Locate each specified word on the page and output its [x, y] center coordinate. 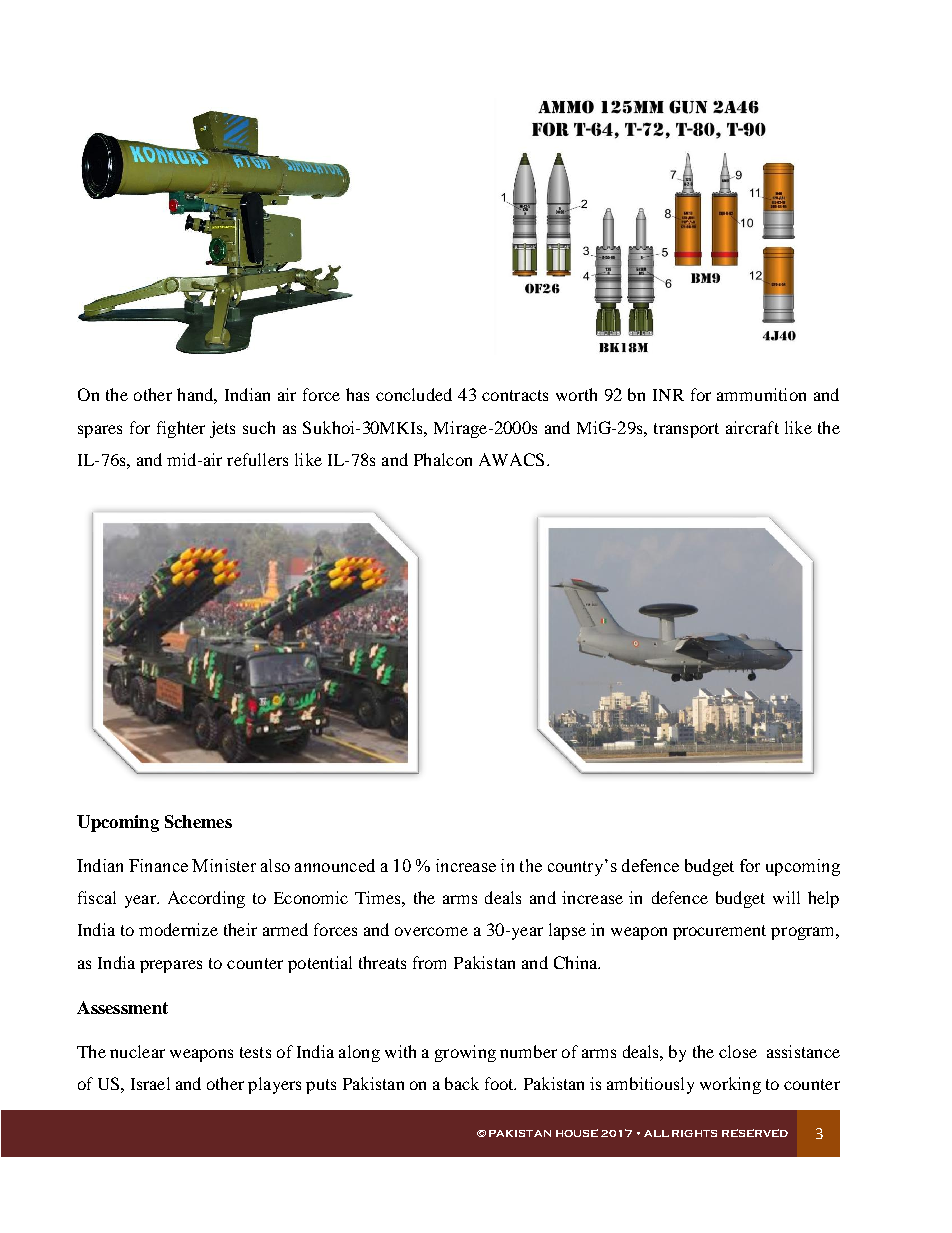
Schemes [198, 821]
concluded [414, 394]
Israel [150, 1083]
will [786, 897]
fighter [181, 429]
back [462, 1083]
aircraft [752, 427]
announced [335, 865]
